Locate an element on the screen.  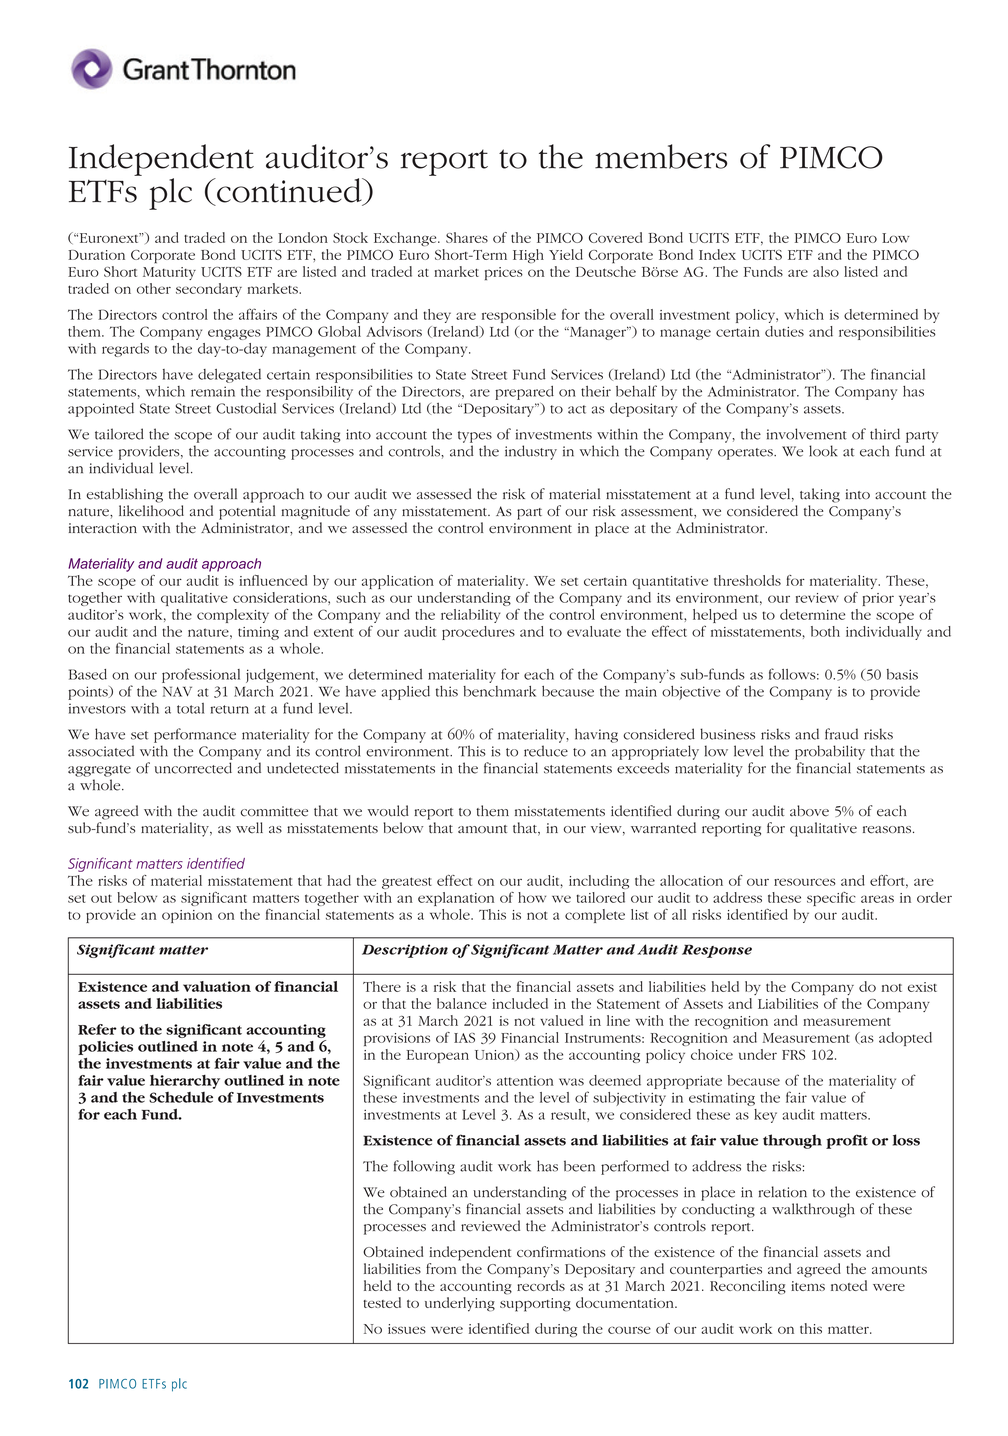
FRS is located at coordinates (793, 1055).
